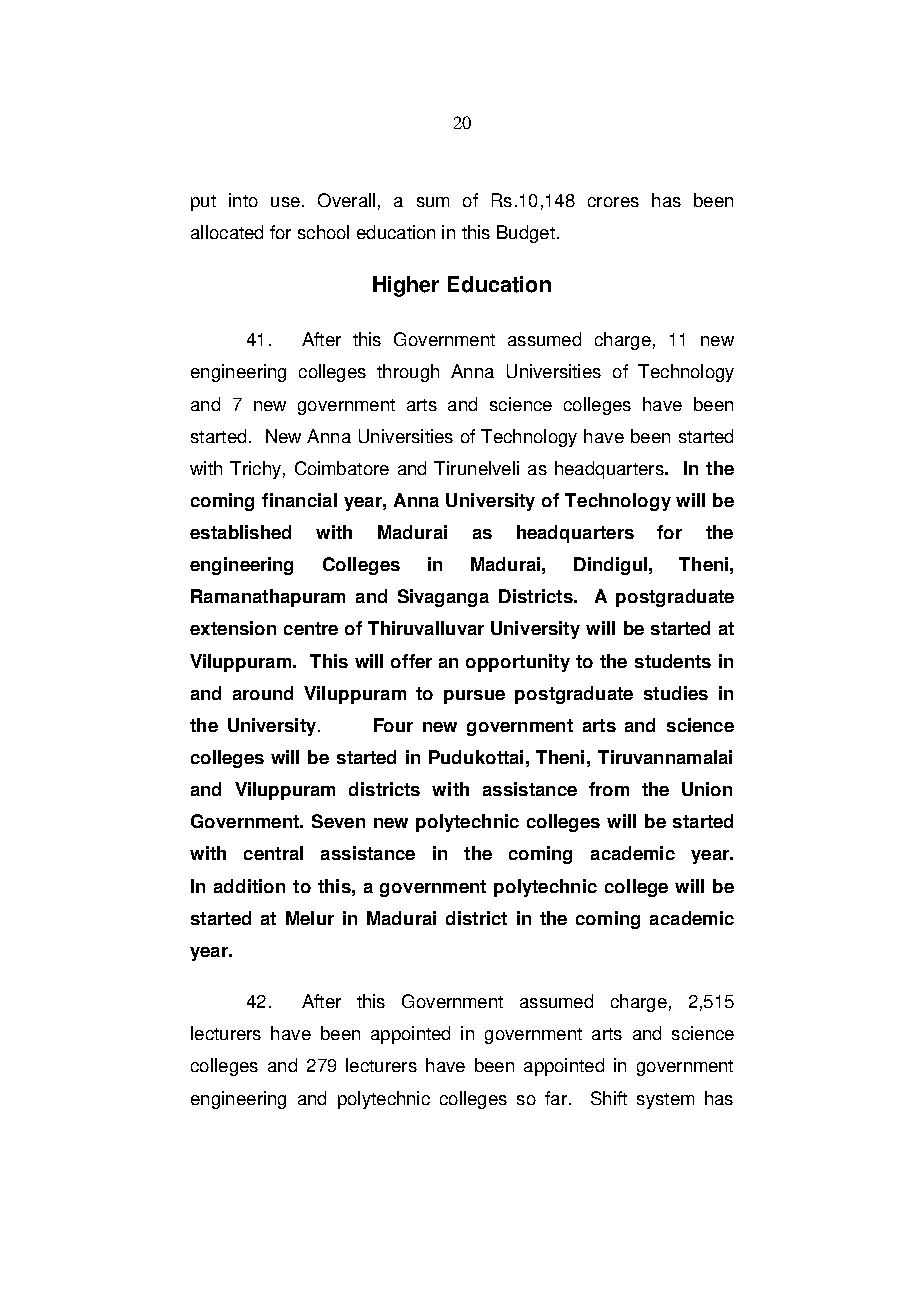 Image resolution: width=924 pixels, height=1308 pixels. Describe the element at coordinates (285, 202) in the page. I see `use` at that location.
